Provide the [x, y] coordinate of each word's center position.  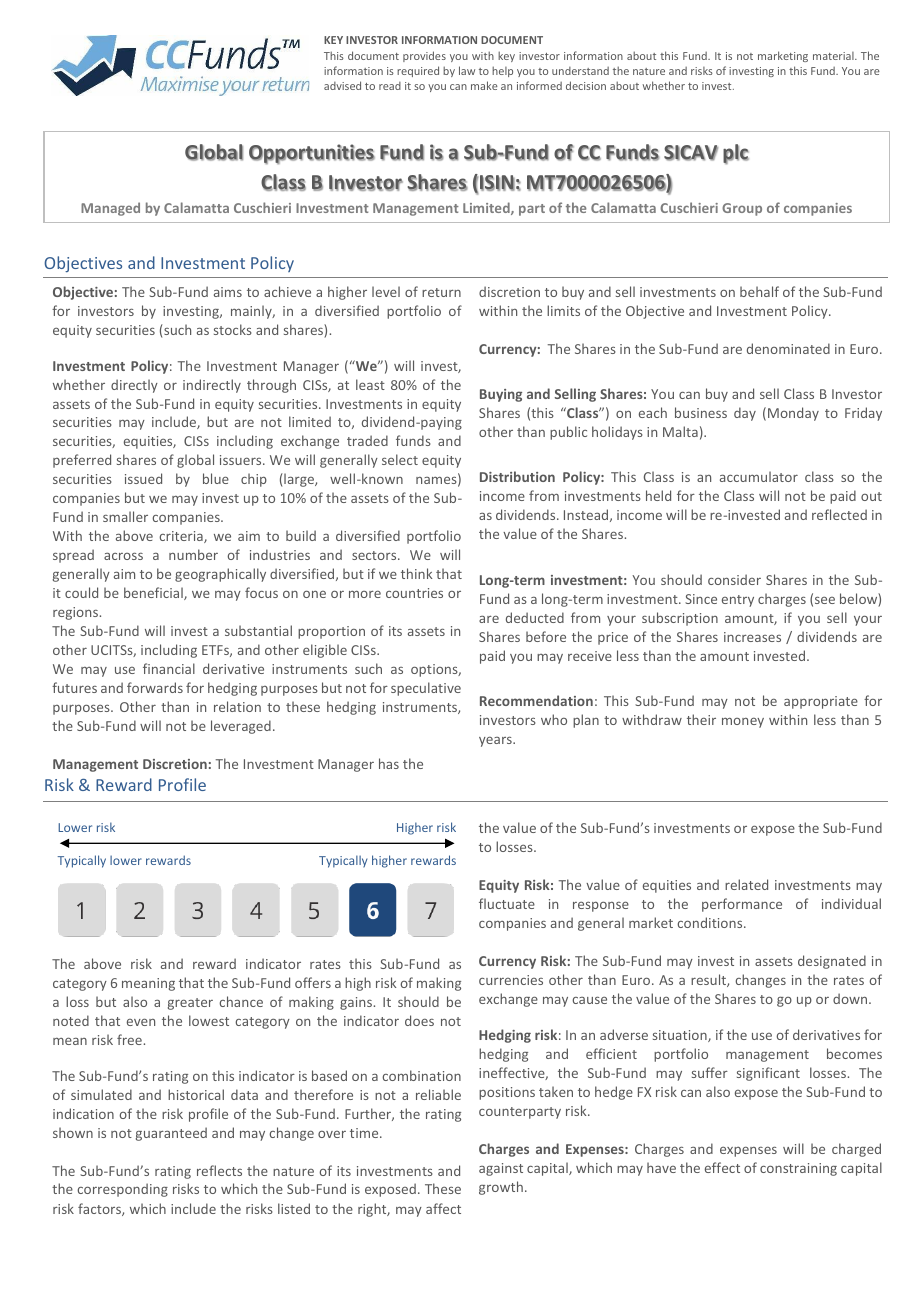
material [834, 56]
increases [752, 637]
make [484, 85]
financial [169, 668]
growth [501, 1188]
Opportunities [312, 154]
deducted [535, 617]
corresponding [122, 1190]
